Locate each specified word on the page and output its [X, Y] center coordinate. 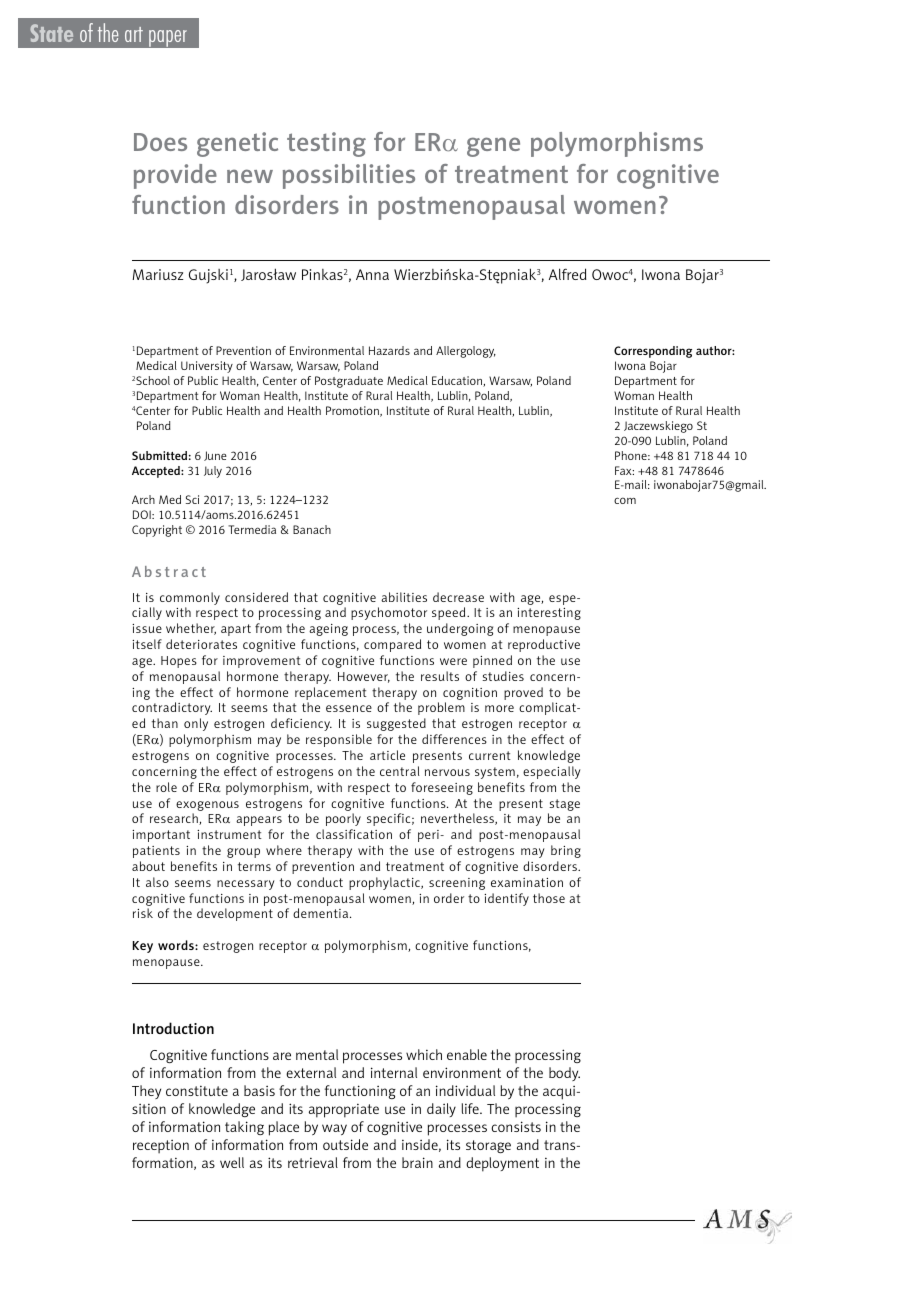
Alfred [567, 274]
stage [564, 805]
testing [326, 144]
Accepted [157, 472]
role [166, 787]
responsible [339, 740]
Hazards [389, 350]
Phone [632, 455]
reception [161, 1147]
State [51, 33]
